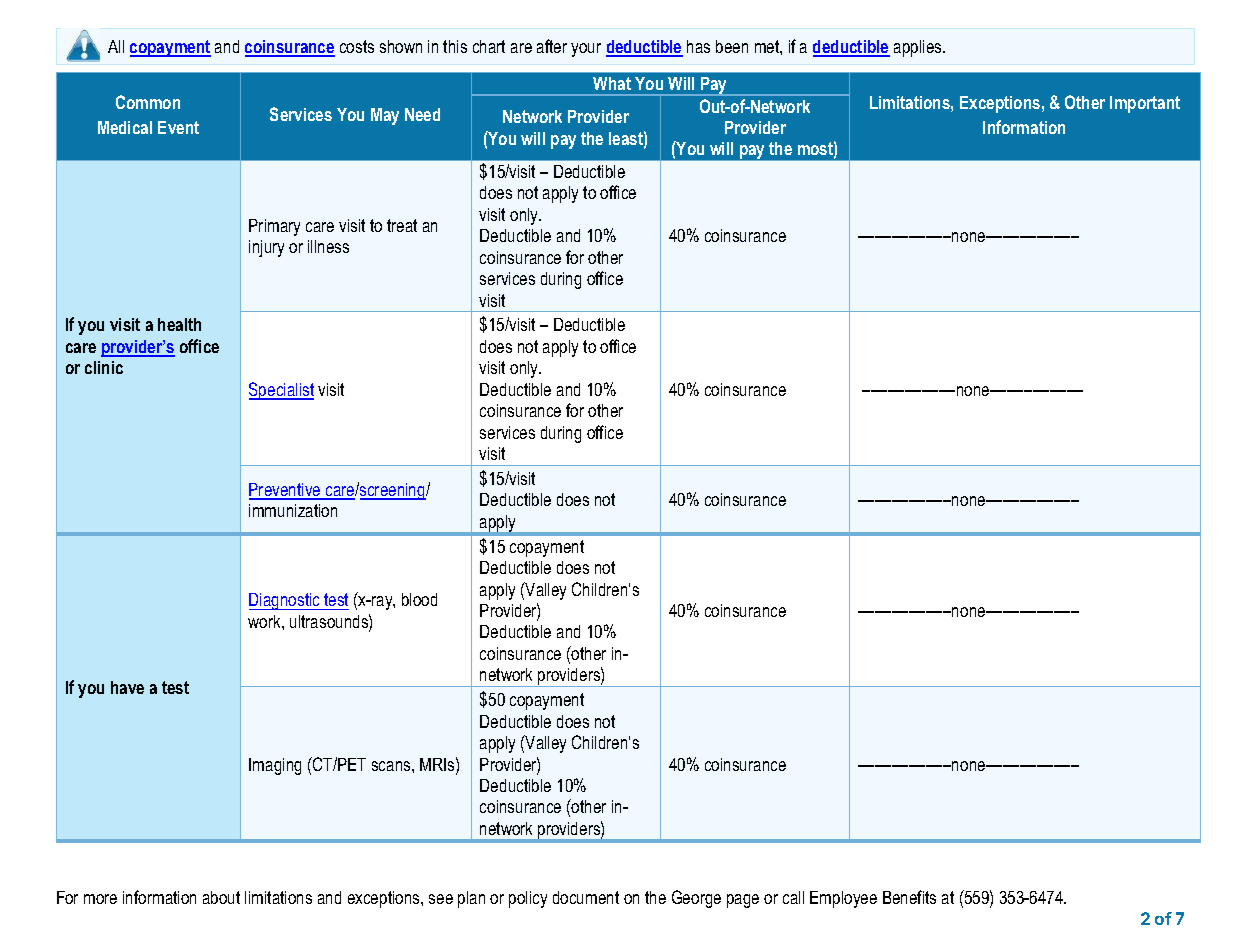 This image has height=952, width=1233. Describe the element at coordinates (612, 83) in the image. I see `What` at that location.
